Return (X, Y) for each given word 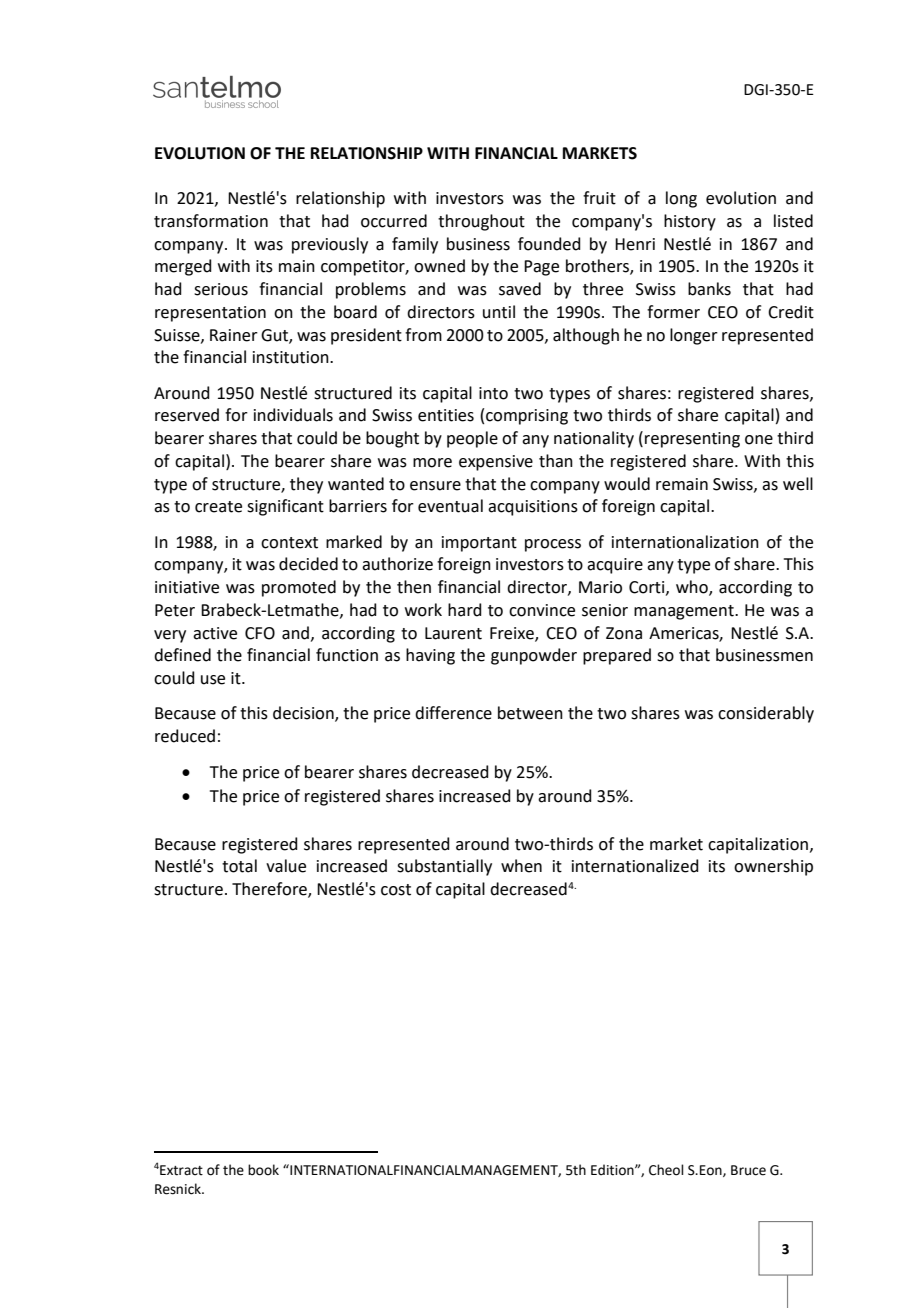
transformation (211, 221)
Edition (613, 1170)
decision (304, 714)
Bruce (748, 1170)
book (263, 1170)
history (690, 222)
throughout (481, 222)
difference (453, 713)
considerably (766, 714)
